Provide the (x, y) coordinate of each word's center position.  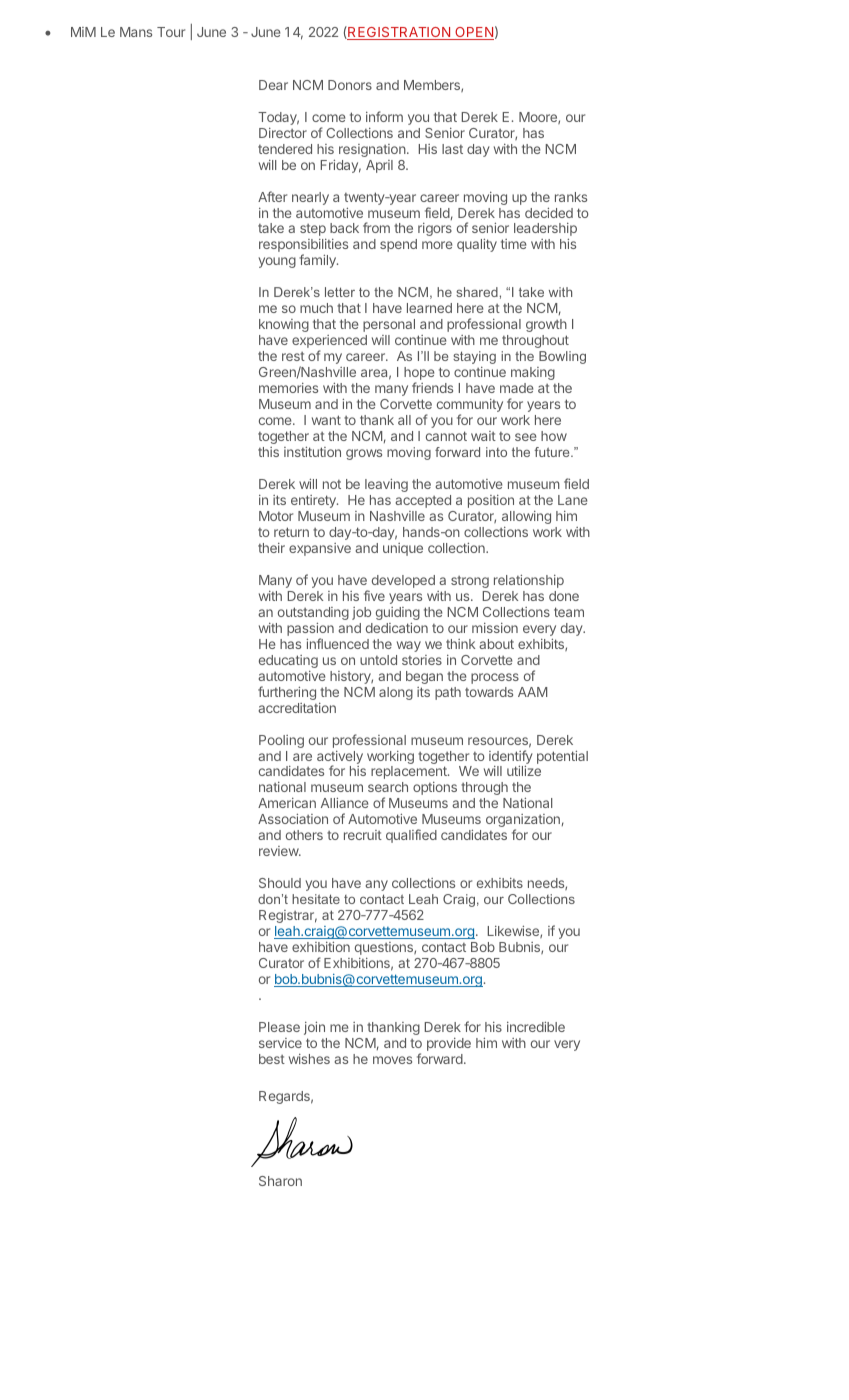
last (452, 149)
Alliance (344, 802)
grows (364, 454)
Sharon (280, 1181)
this (268, 452)
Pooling (281, 741)
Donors (350, 85)
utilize (524, 770)
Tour (171, 32)
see (525, 437)
